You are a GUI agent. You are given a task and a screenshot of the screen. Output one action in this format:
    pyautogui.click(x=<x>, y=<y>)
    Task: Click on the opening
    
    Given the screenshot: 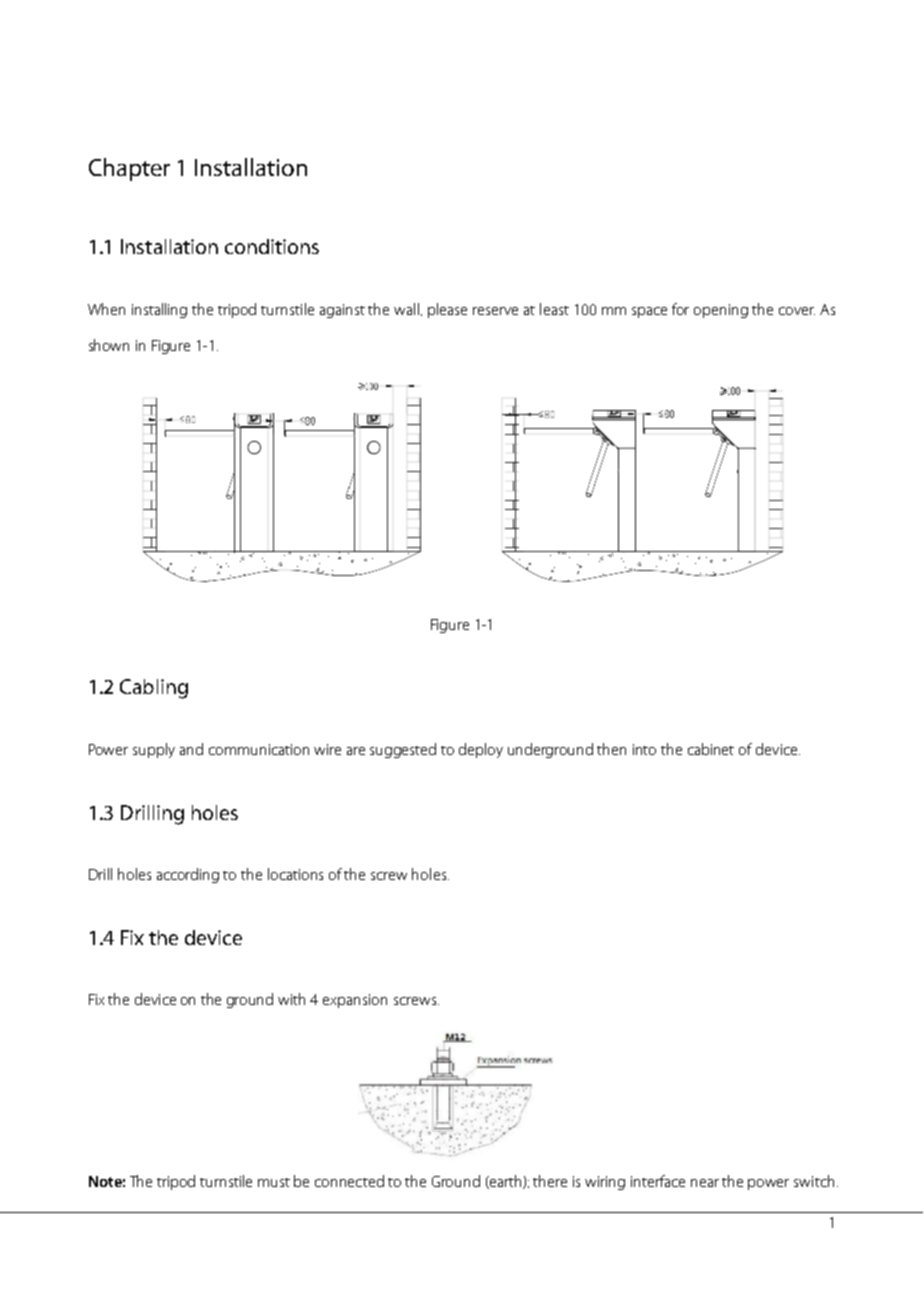 What is the action you would take?
    pyautogui.click(x=721, y=311)
